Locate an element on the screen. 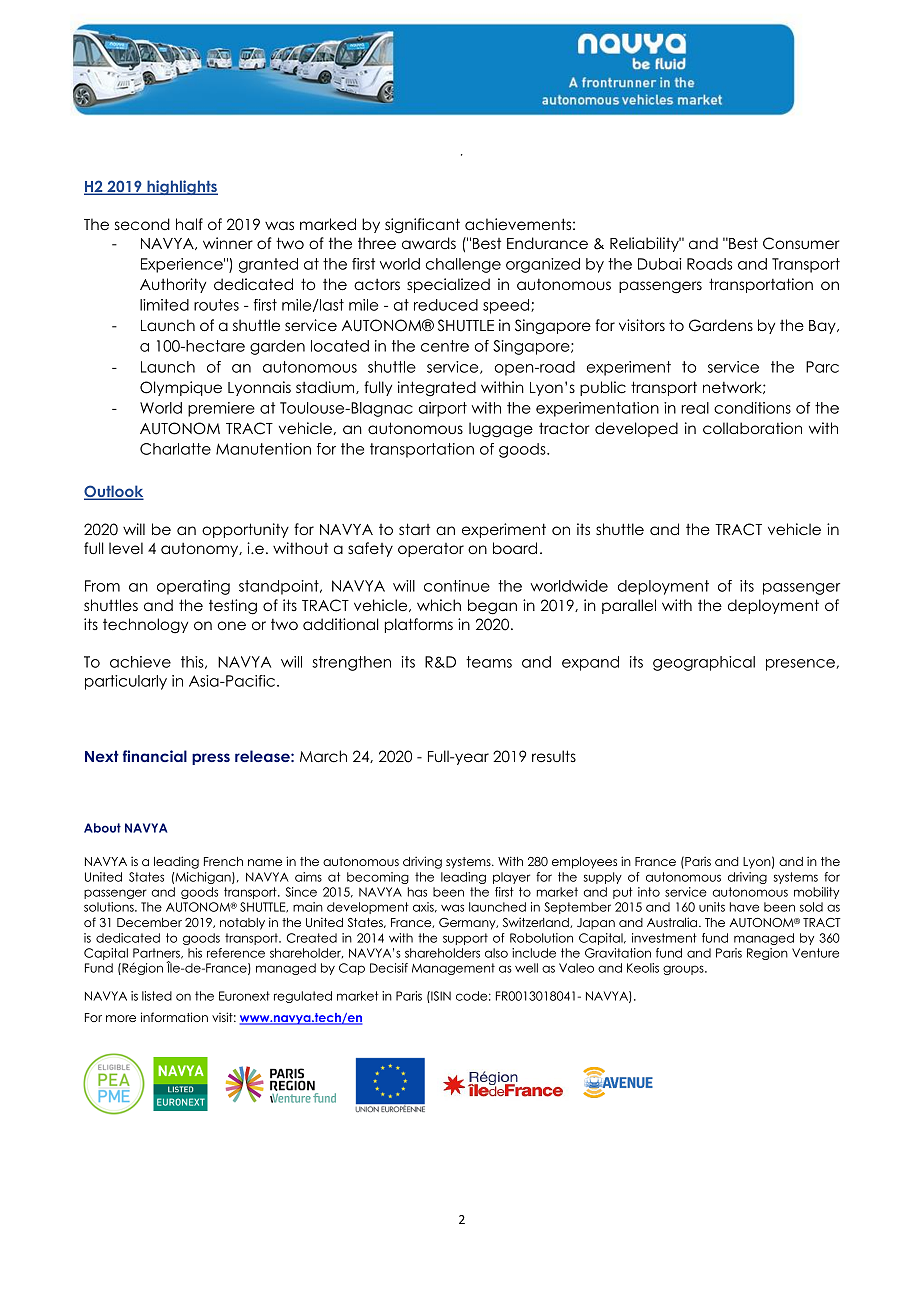 Image resolution: width=924 pixels, height=1308 pixels. airport is located at coordinates (443, 409).
